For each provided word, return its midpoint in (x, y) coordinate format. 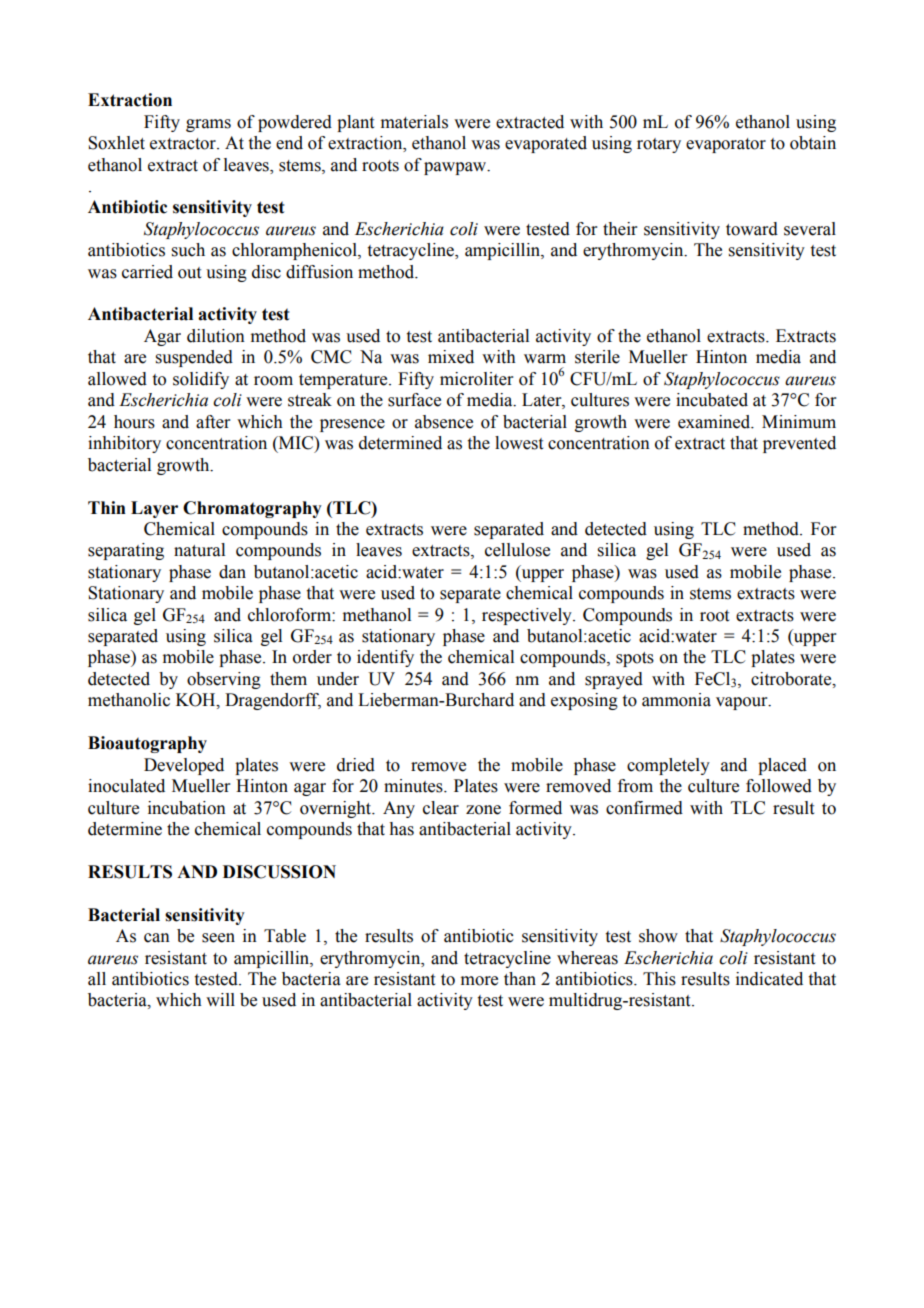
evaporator (726, 145)
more (479, 981)
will (220, 999)
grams (208, 125)
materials (414, 122)
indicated (769, 979)
